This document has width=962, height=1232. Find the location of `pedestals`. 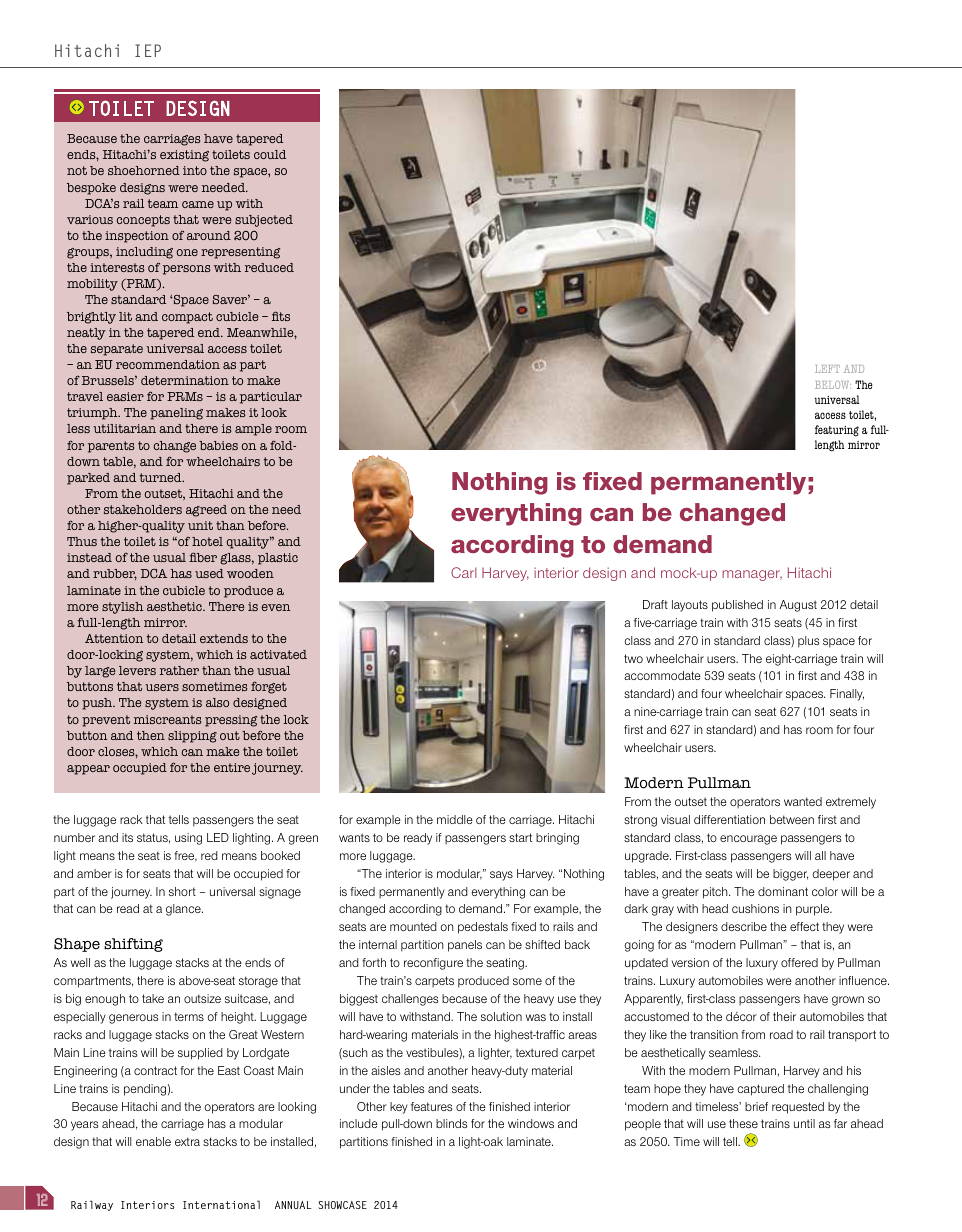

pedestals is located at coordinates (483, 928).
